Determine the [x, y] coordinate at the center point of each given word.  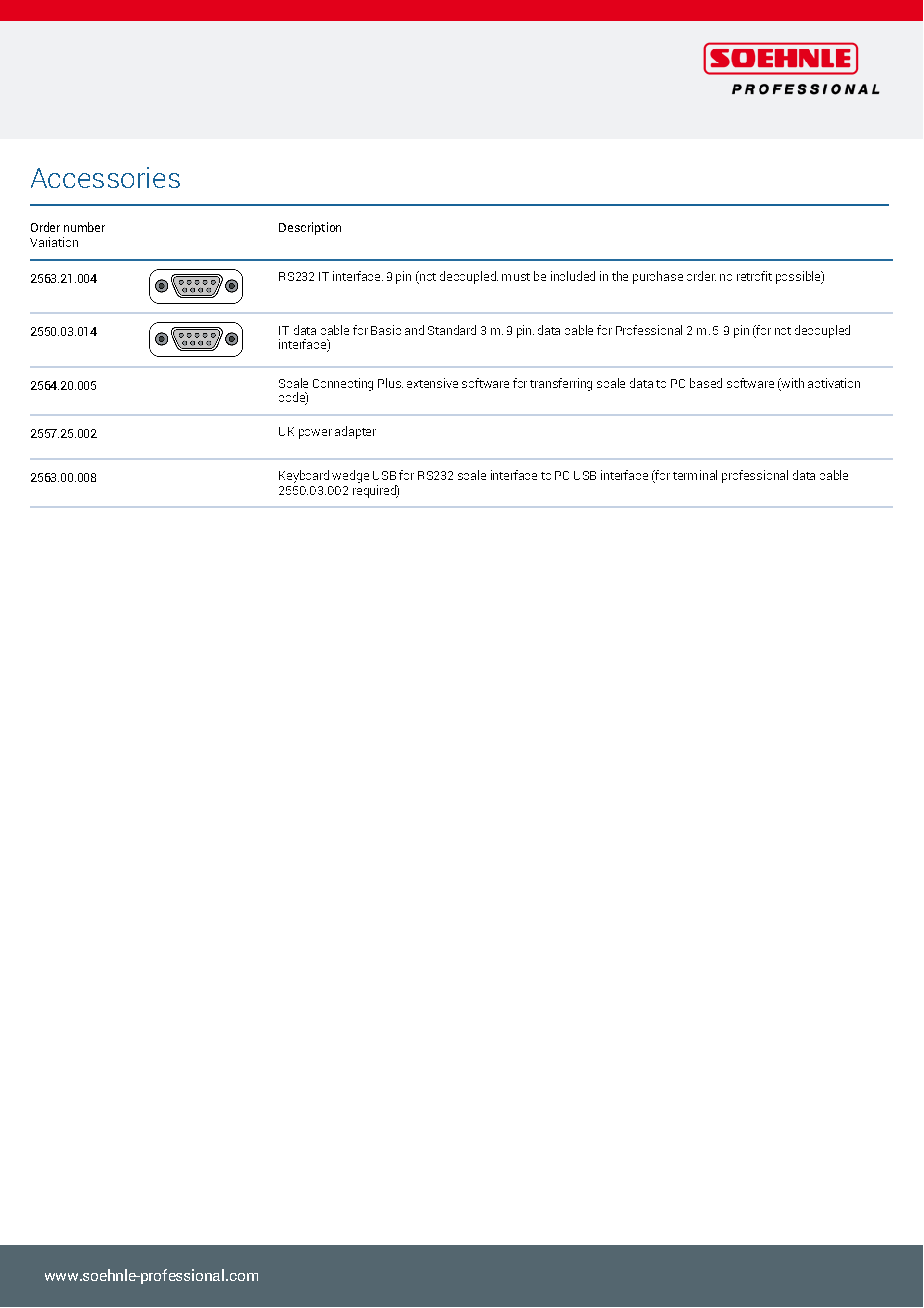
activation [834, 383]
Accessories [105, 177]
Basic [386, 330]
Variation [54, 242]
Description [310, 228]
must [516, 277]
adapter [355, 432]
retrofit [754, 276]
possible [799, 277]
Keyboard [304, 476]
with [791, 384]
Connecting [343, 384]
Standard [452, 330]
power [315, 434]
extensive [432, 383]
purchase [658, 277]
